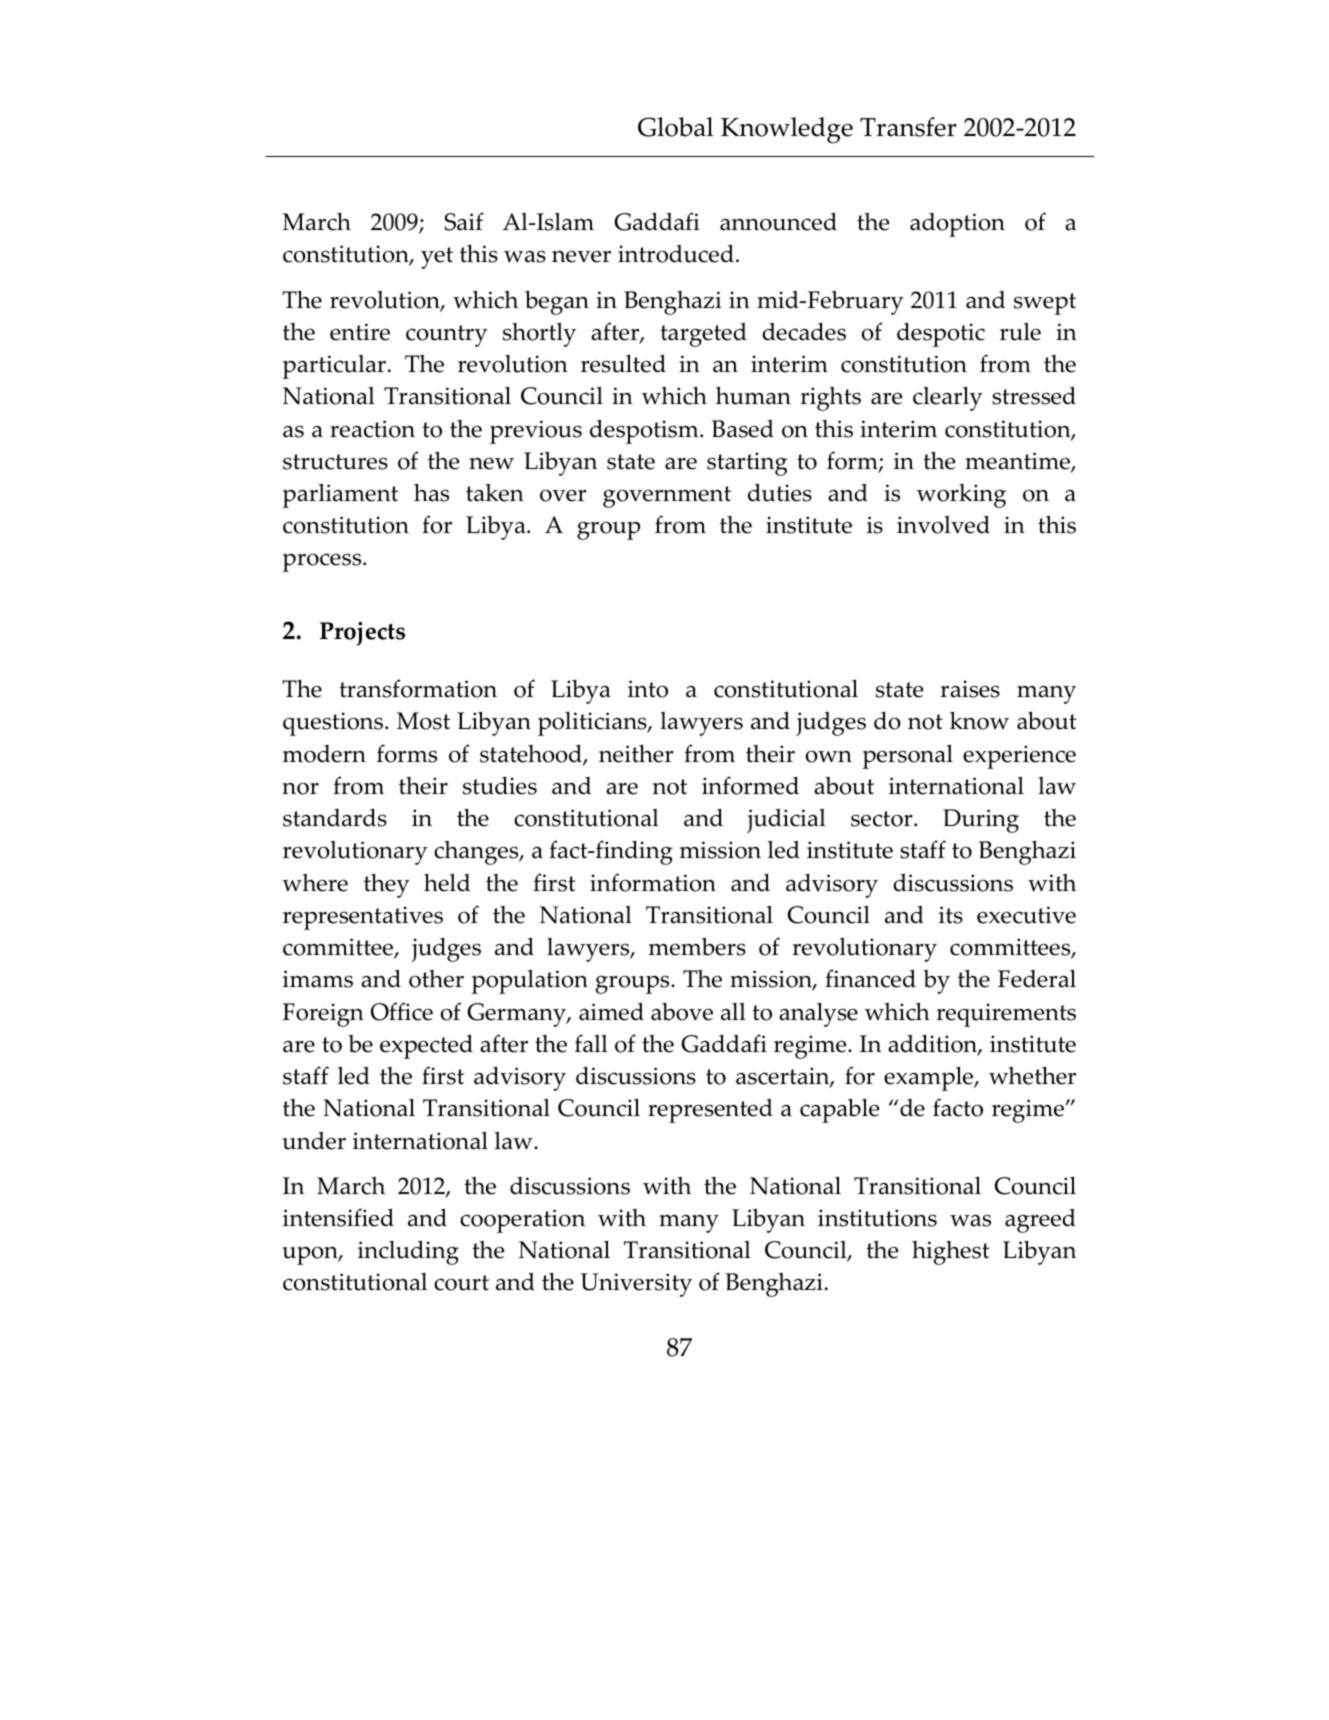  What do you see at coordinates (423, 721) in the page?
I see `Most` at bounding box center [423, 721].
